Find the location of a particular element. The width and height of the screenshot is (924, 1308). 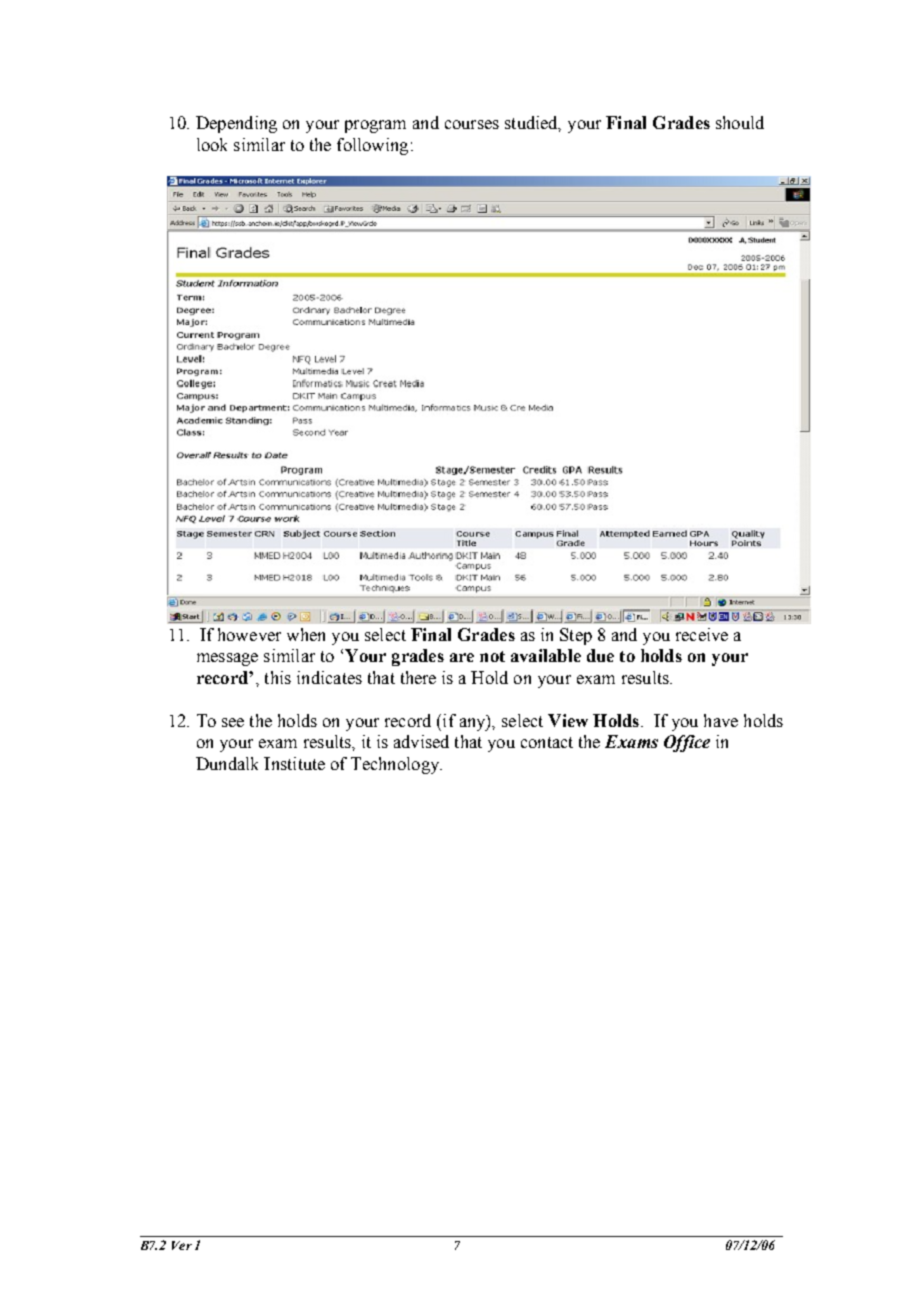

Institute is located at coordinates (294, 763).
